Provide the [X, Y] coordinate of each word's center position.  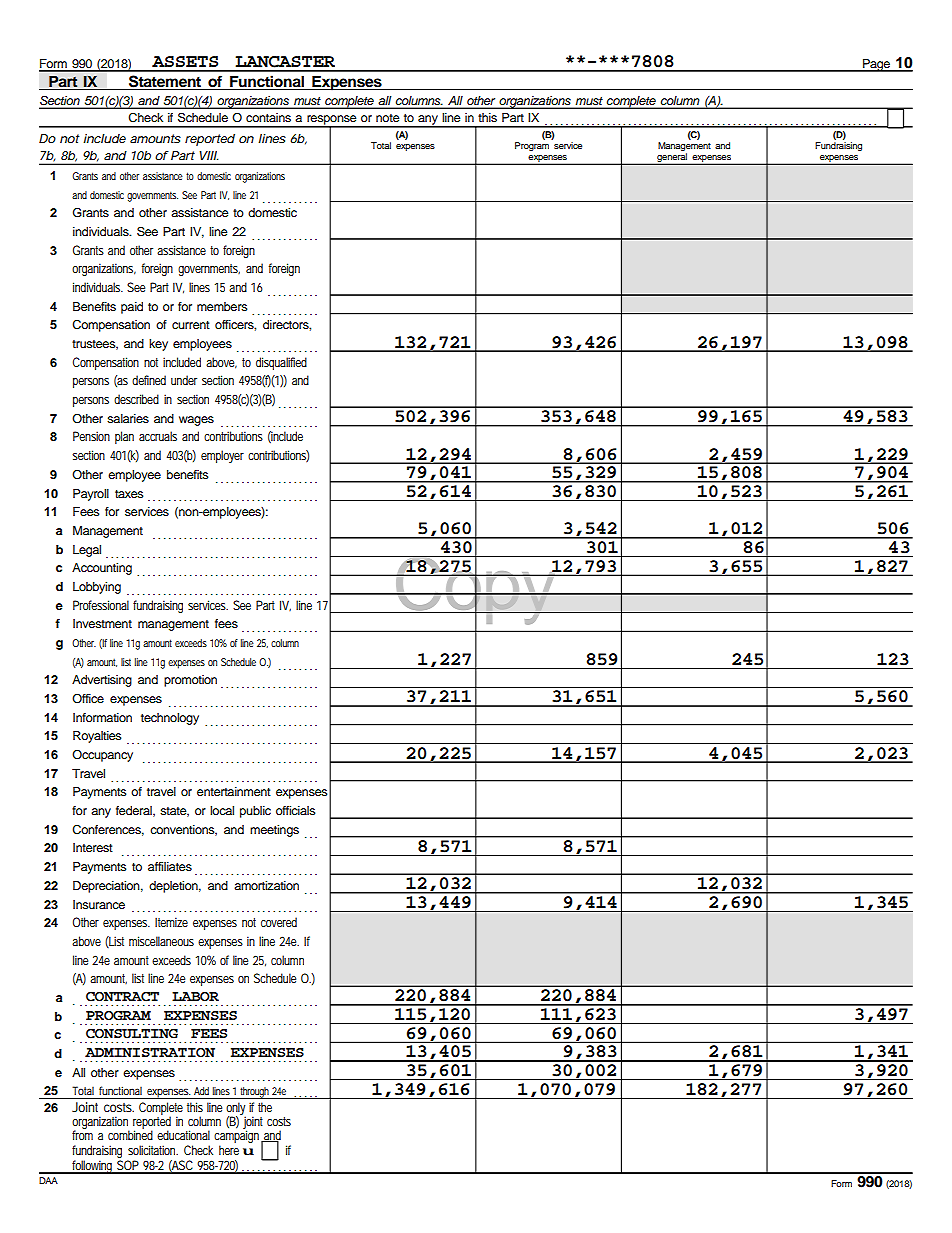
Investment [102, 623]
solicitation [153, 1150]
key [158, 345]
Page [876, 65]
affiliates [170, 866]
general [672, 159]
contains [268, 117]
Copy [476, 590]
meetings [274, 831]
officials [296, 810]
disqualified [281, 363]
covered [279, 922]
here [229, 1150]
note [388, 118]
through [255, 1093]
